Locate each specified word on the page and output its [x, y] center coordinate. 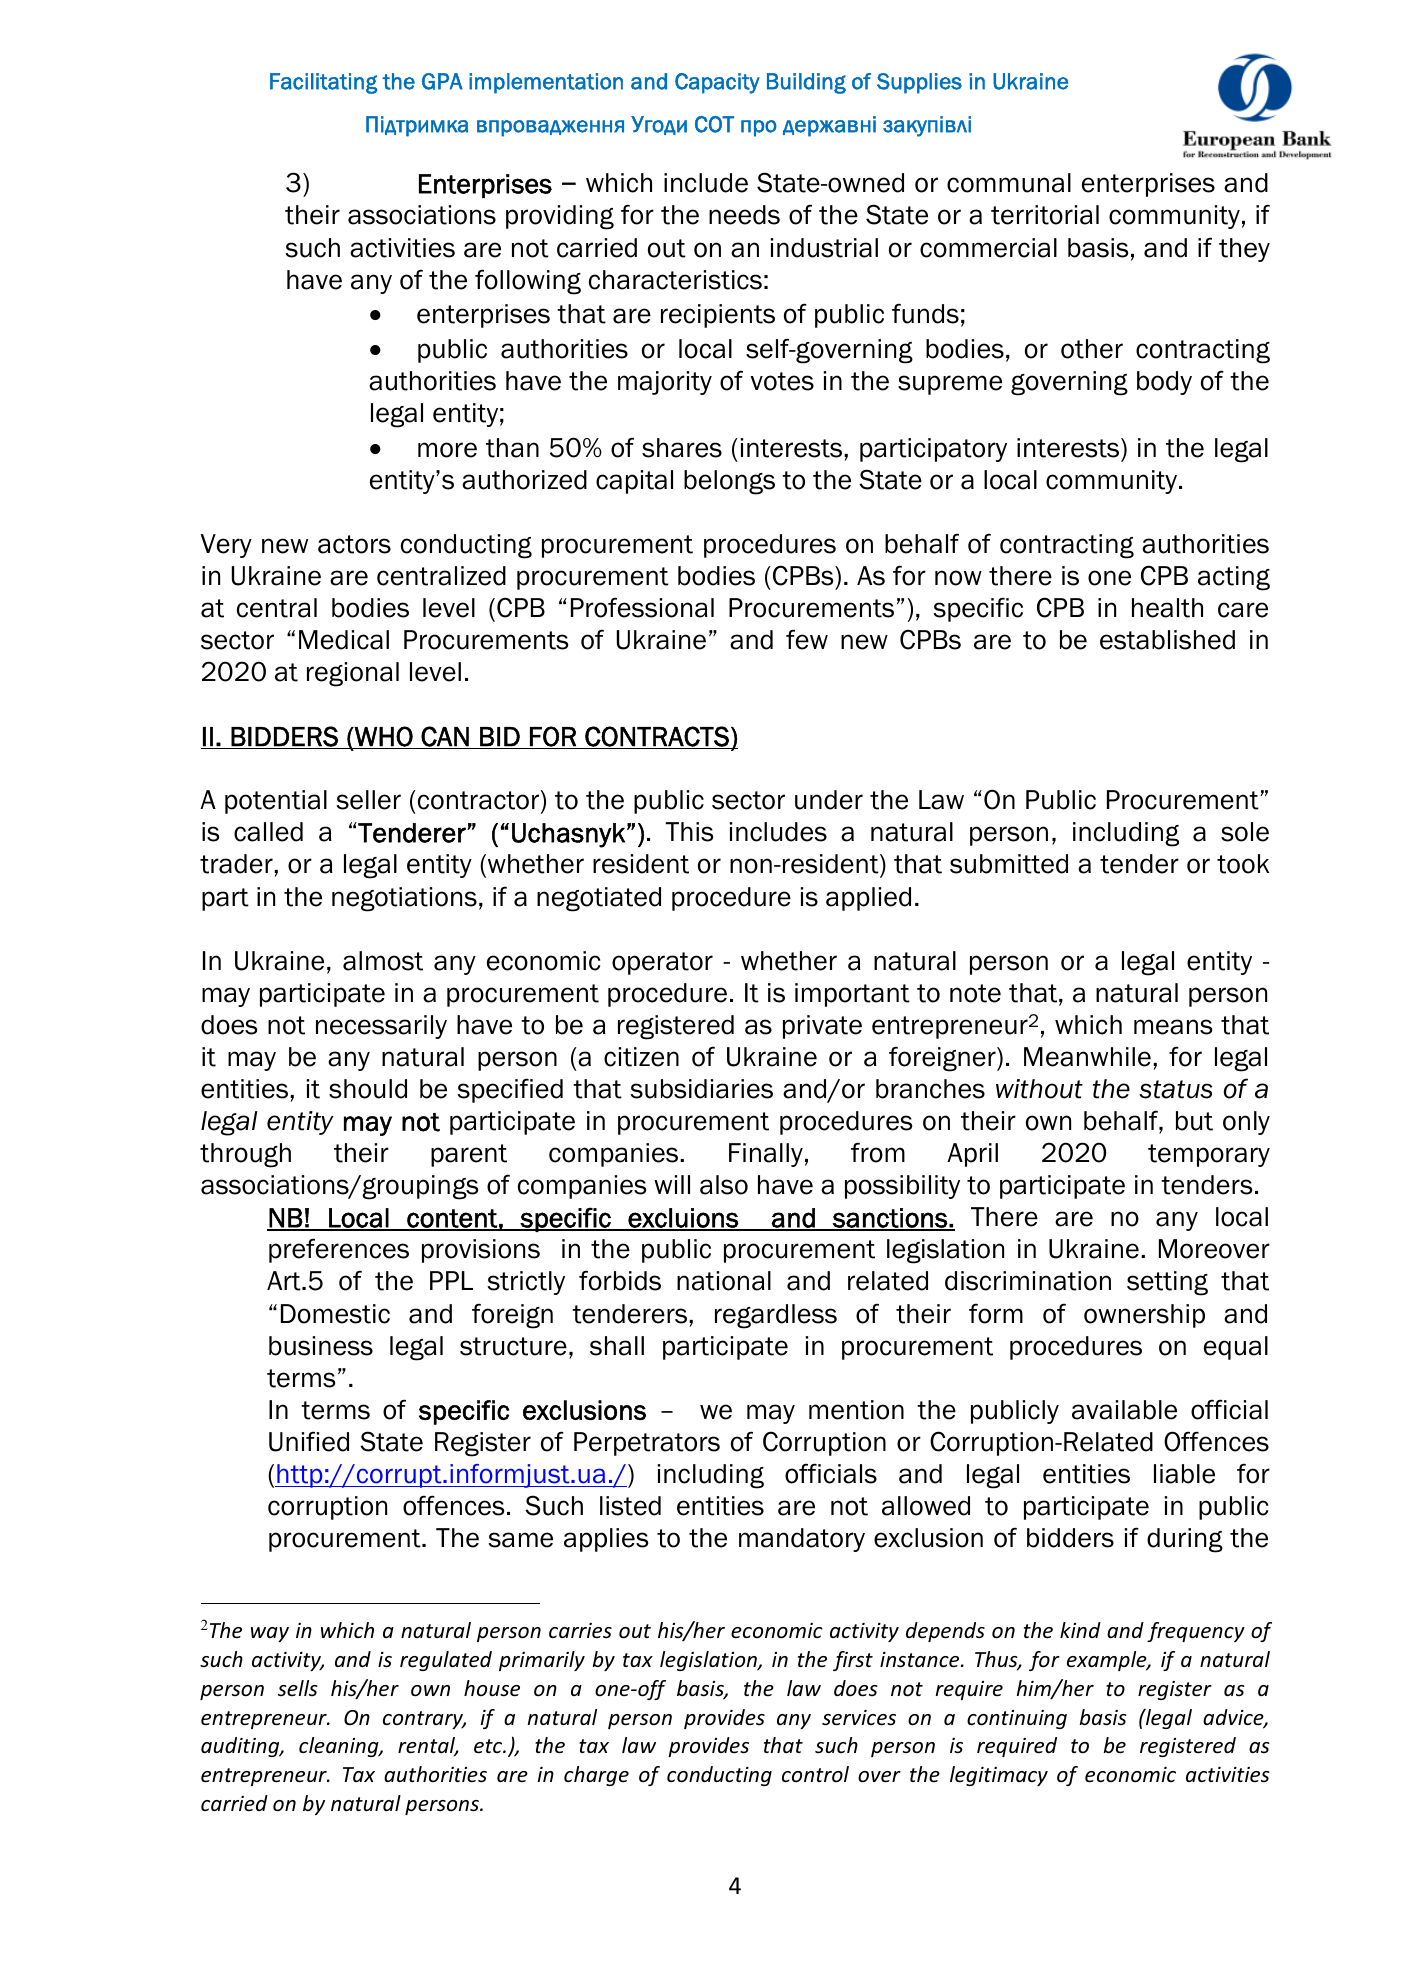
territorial [1045, 215]
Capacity [717, 83]
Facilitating [323, 83]
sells [298, 1688]
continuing [1017, 1719]
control [815, 1774]
